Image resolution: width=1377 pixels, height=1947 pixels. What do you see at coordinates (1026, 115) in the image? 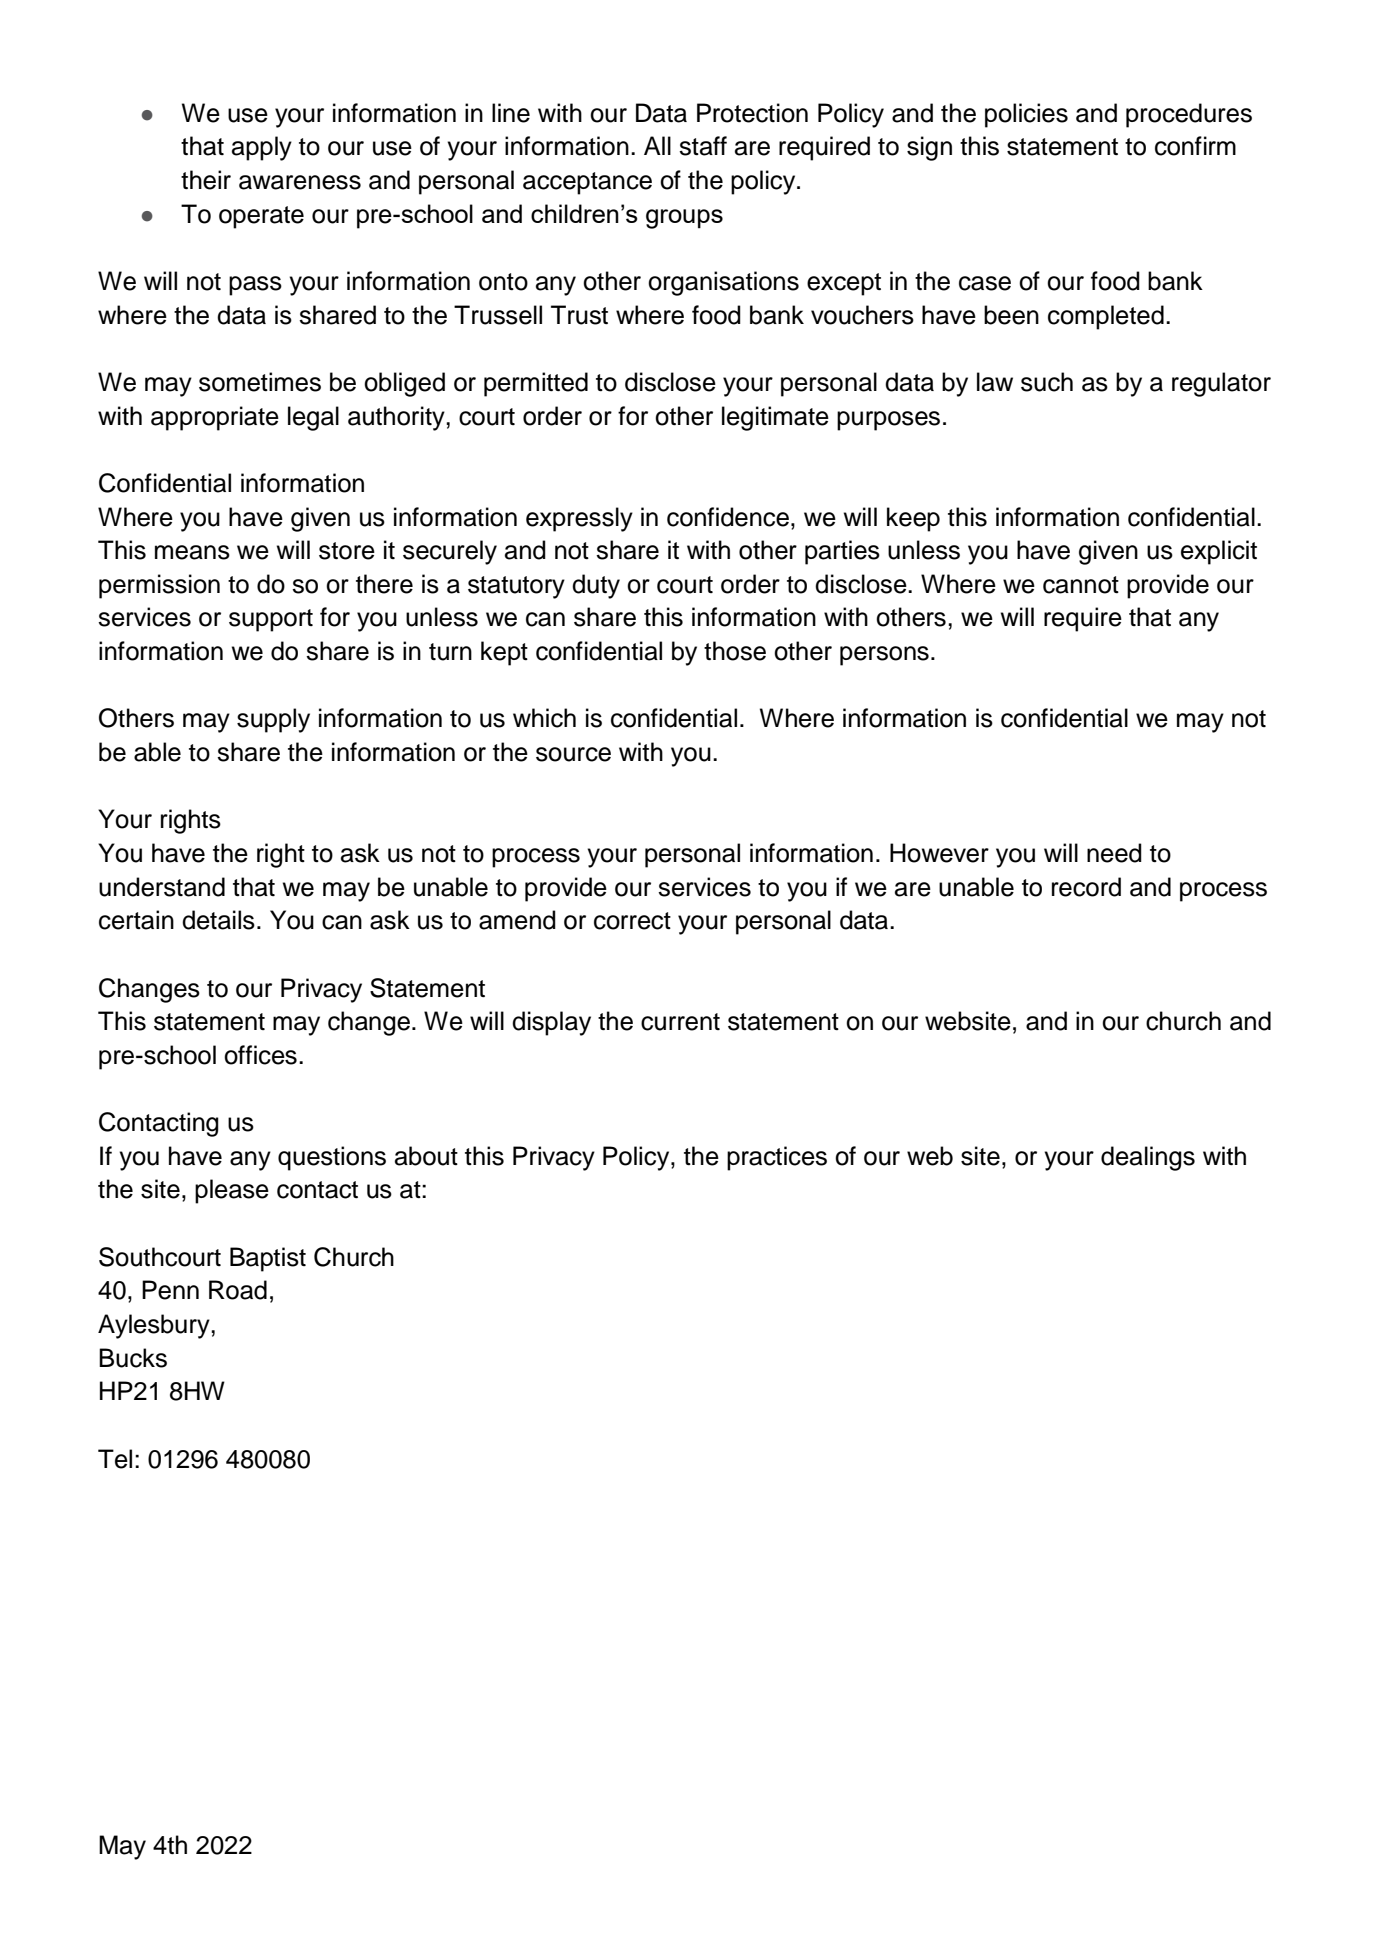
I see `policies` at bounding box center [1026, 115].
